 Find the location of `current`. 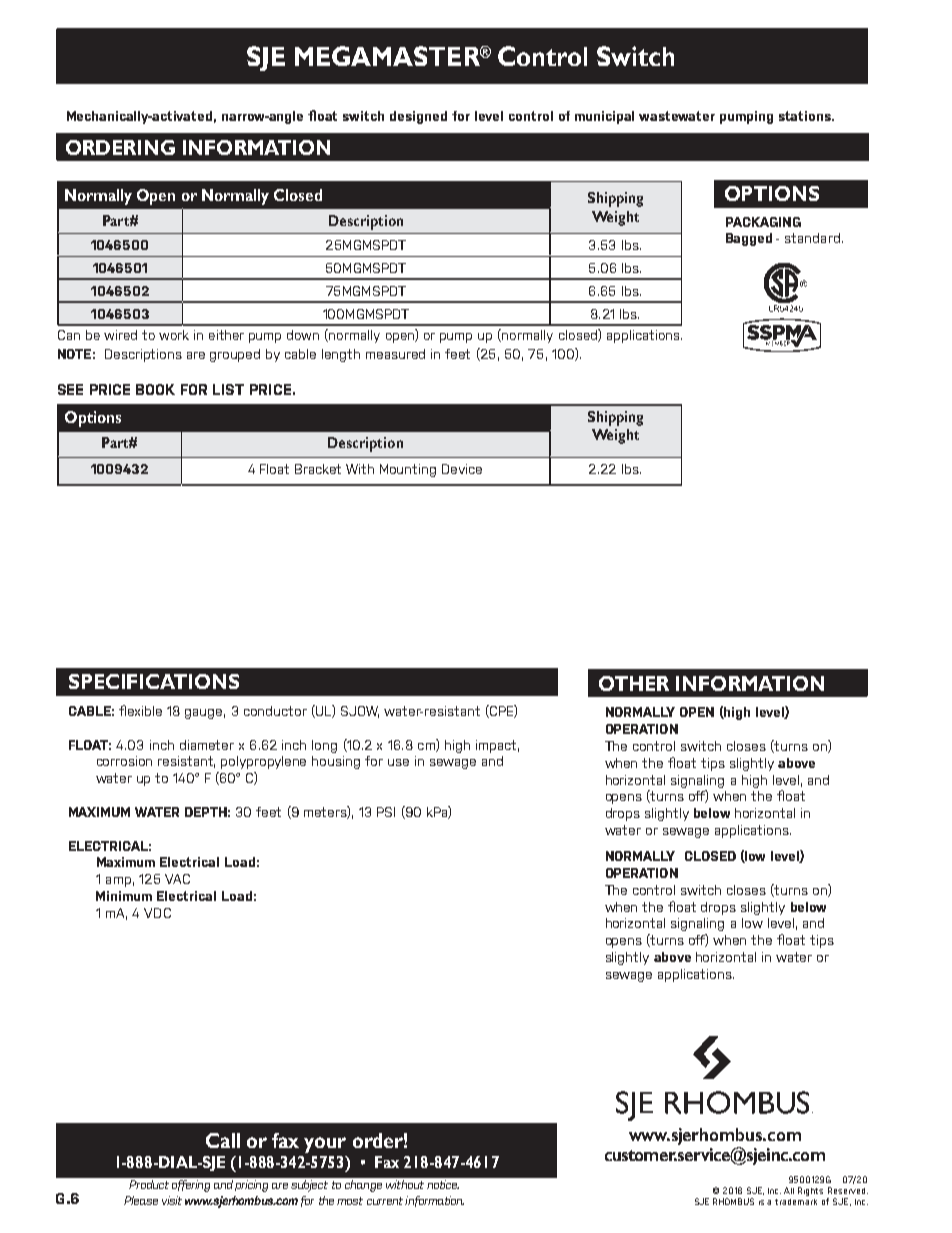

current is located at coordinates (385, 1201).
